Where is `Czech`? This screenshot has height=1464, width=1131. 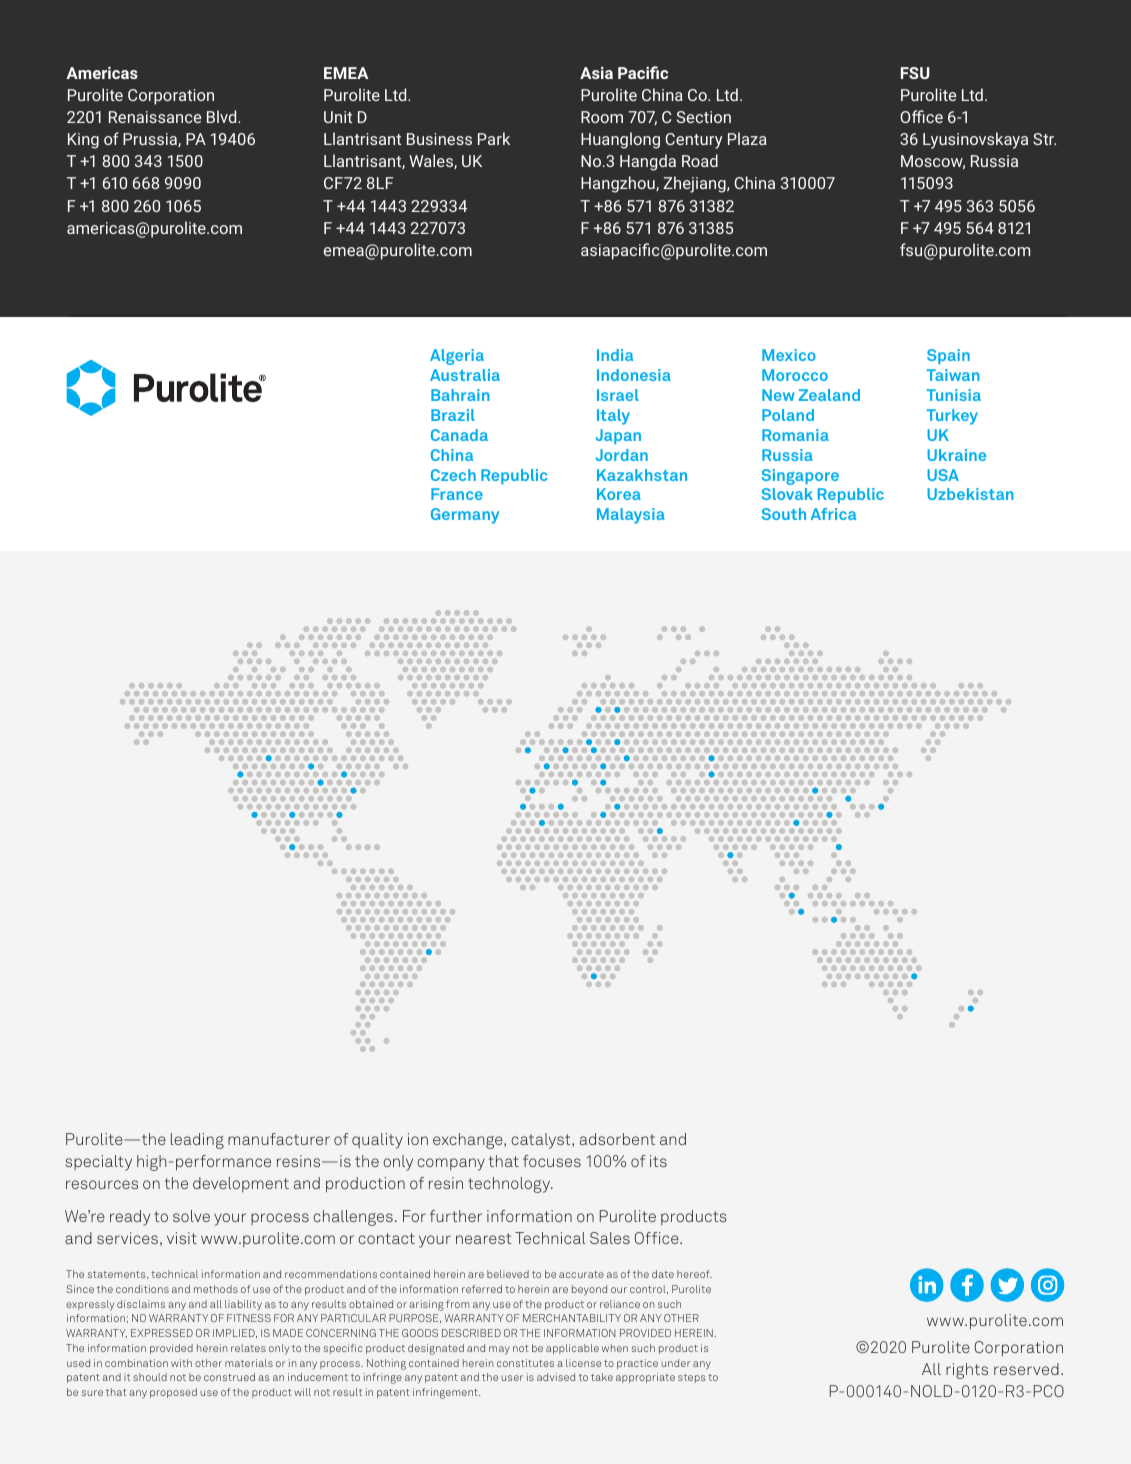 Czech is located at coordinates (453, 475).
